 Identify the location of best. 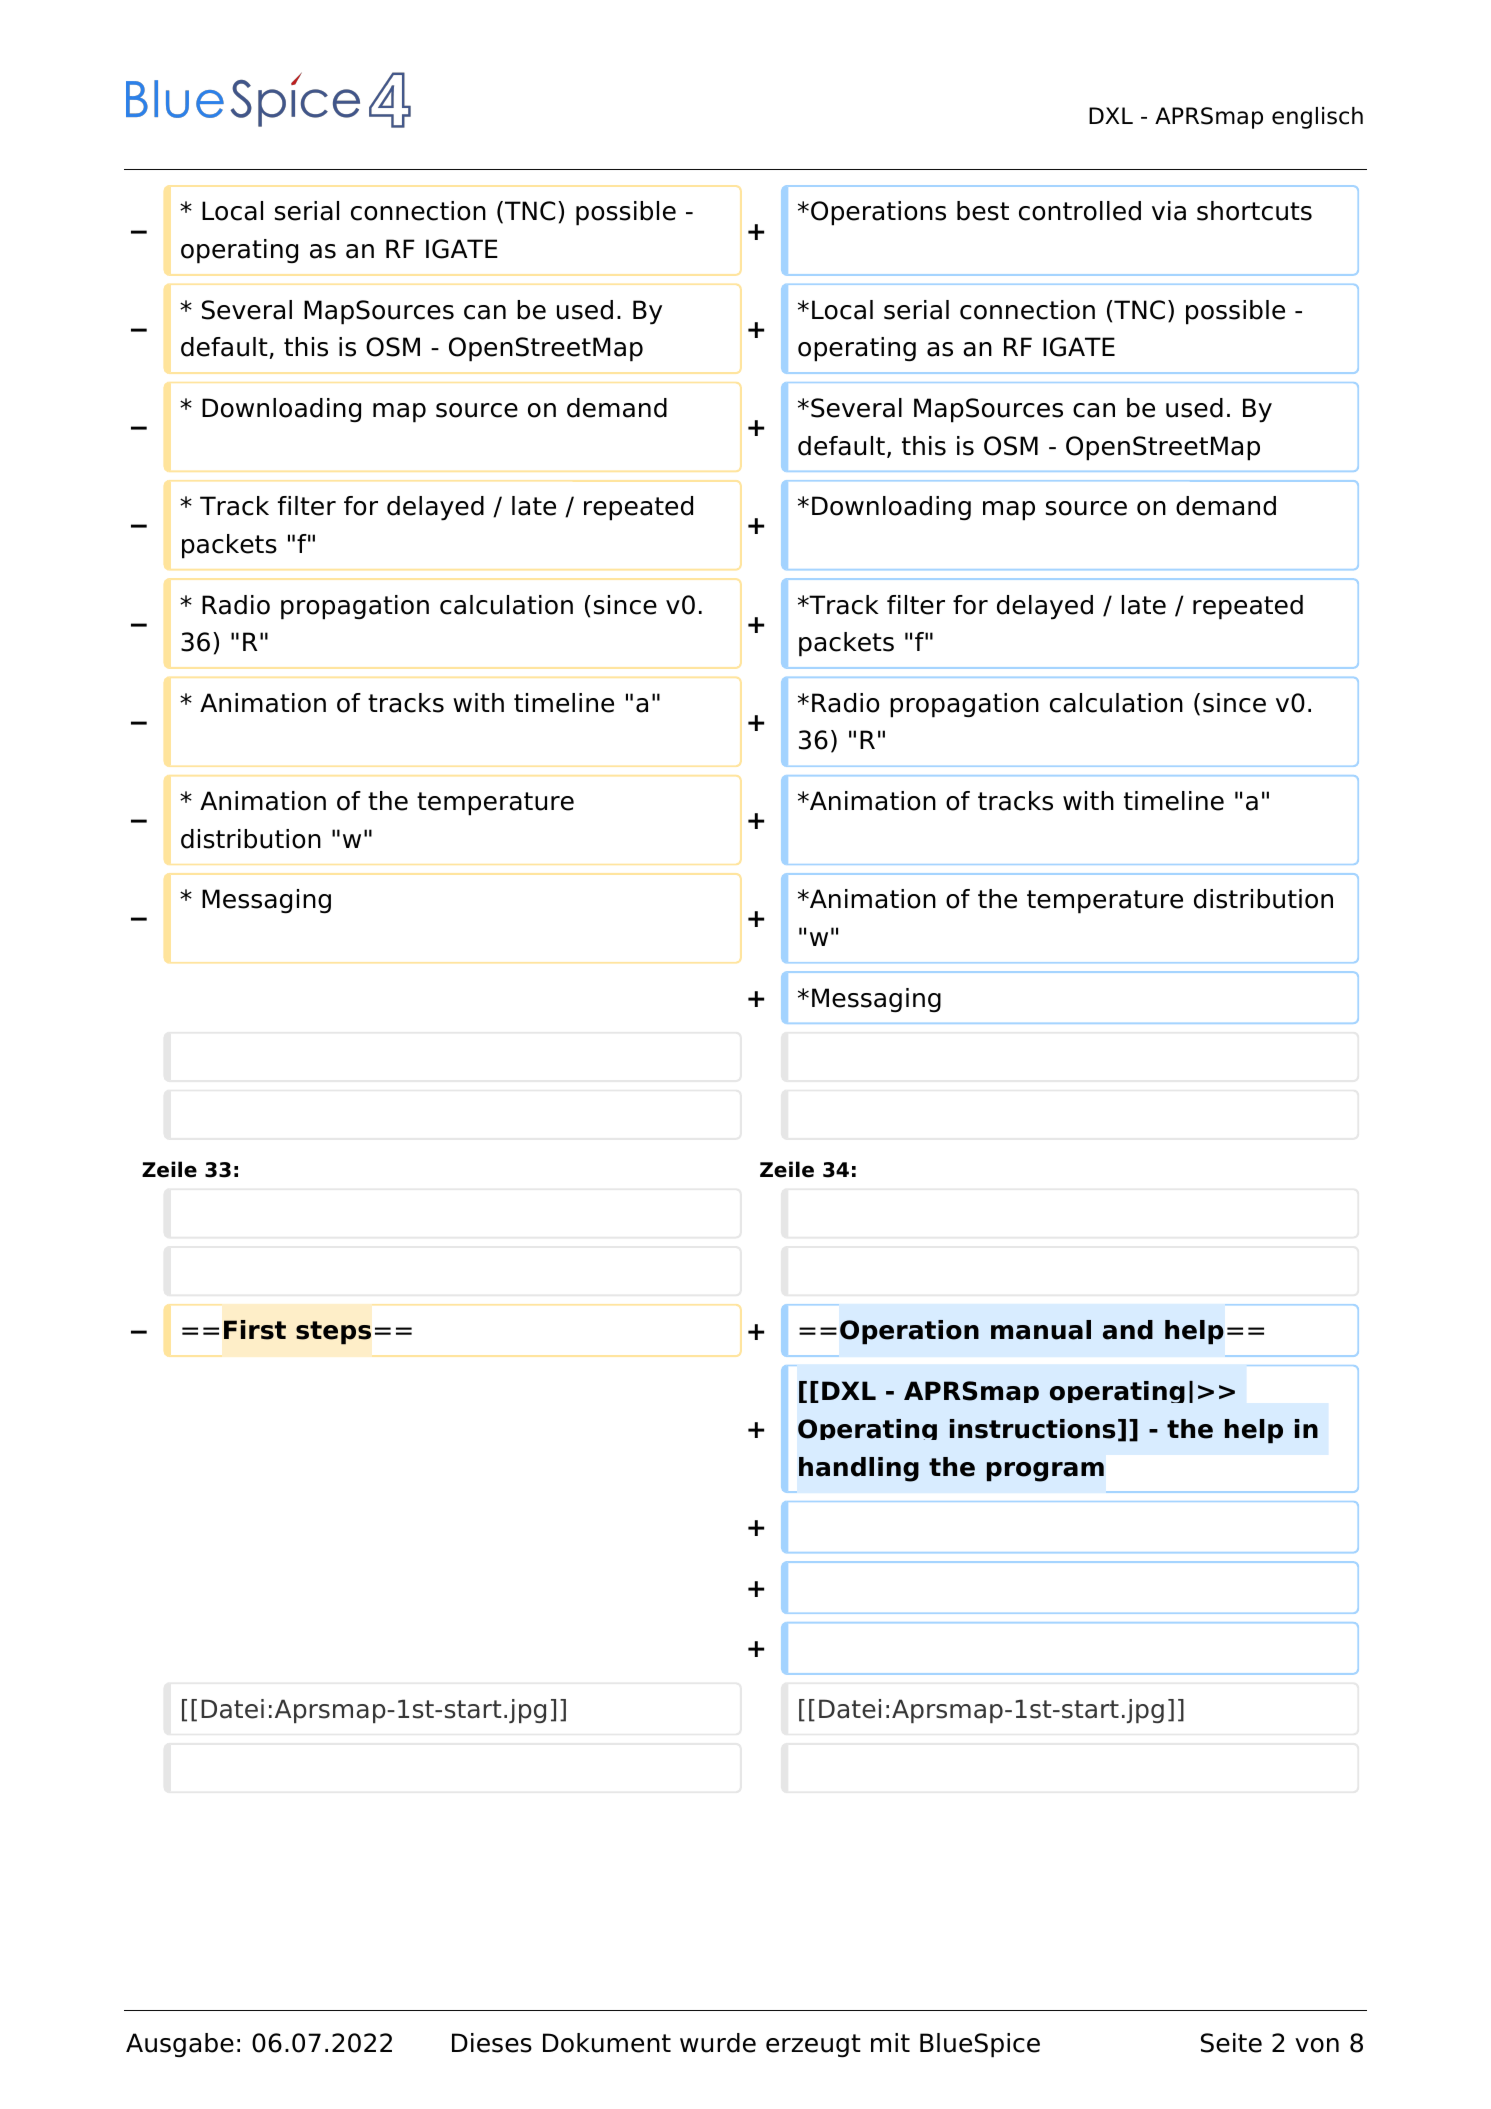
(983, 211).
